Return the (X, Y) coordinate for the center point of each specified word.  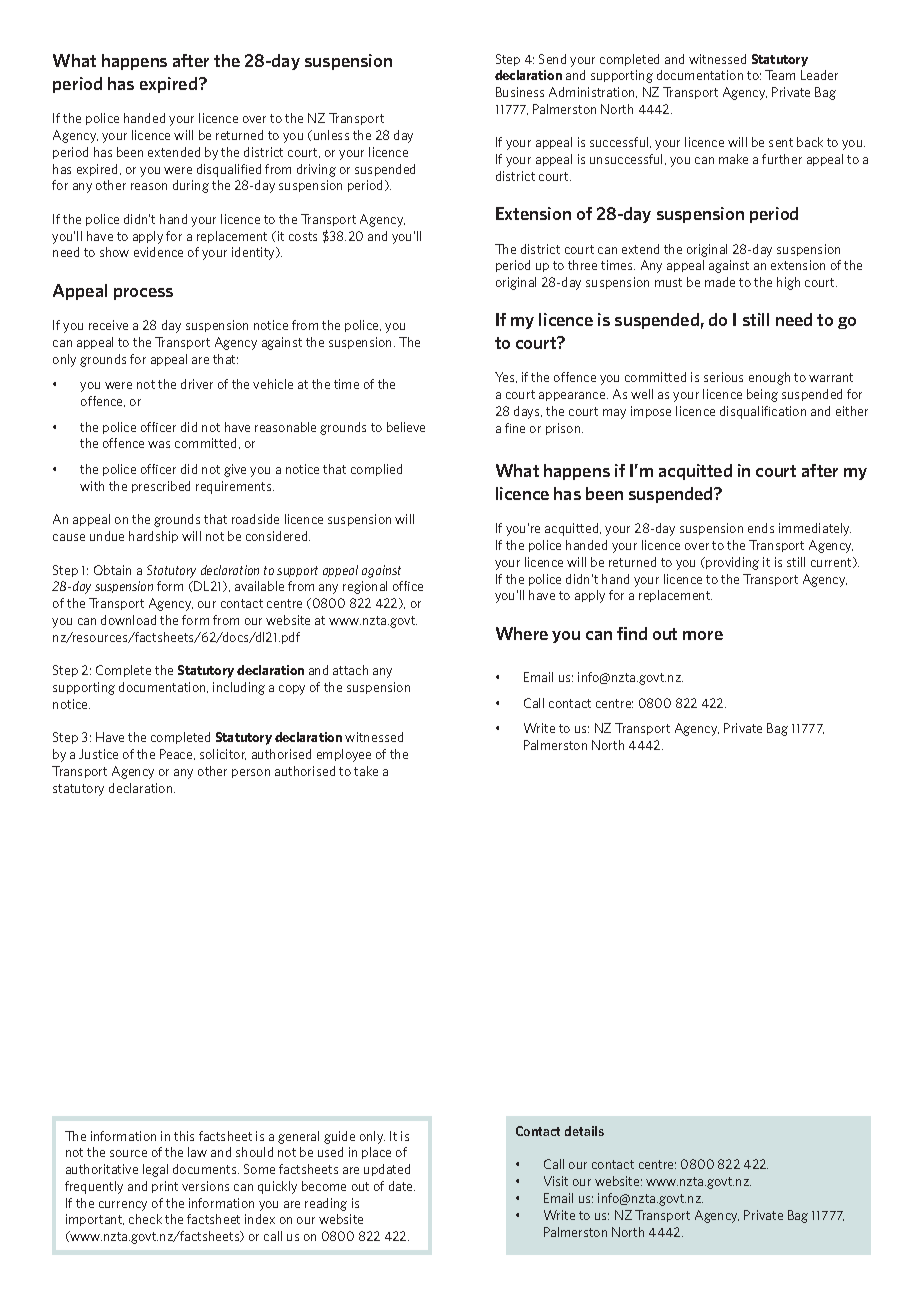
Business (520, 92)
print (165, 1187)
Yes (506, 377)
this (184, 1136)
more (703, 635)
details (584, 1131)
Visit (556, 1181)
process (143, 294)
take (366, 771)
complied (376, 470)
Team (780, 75)
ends (761, 528)
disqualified (229, 170)
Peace (177, 754)
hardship (153, 537)
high (788, 283)
